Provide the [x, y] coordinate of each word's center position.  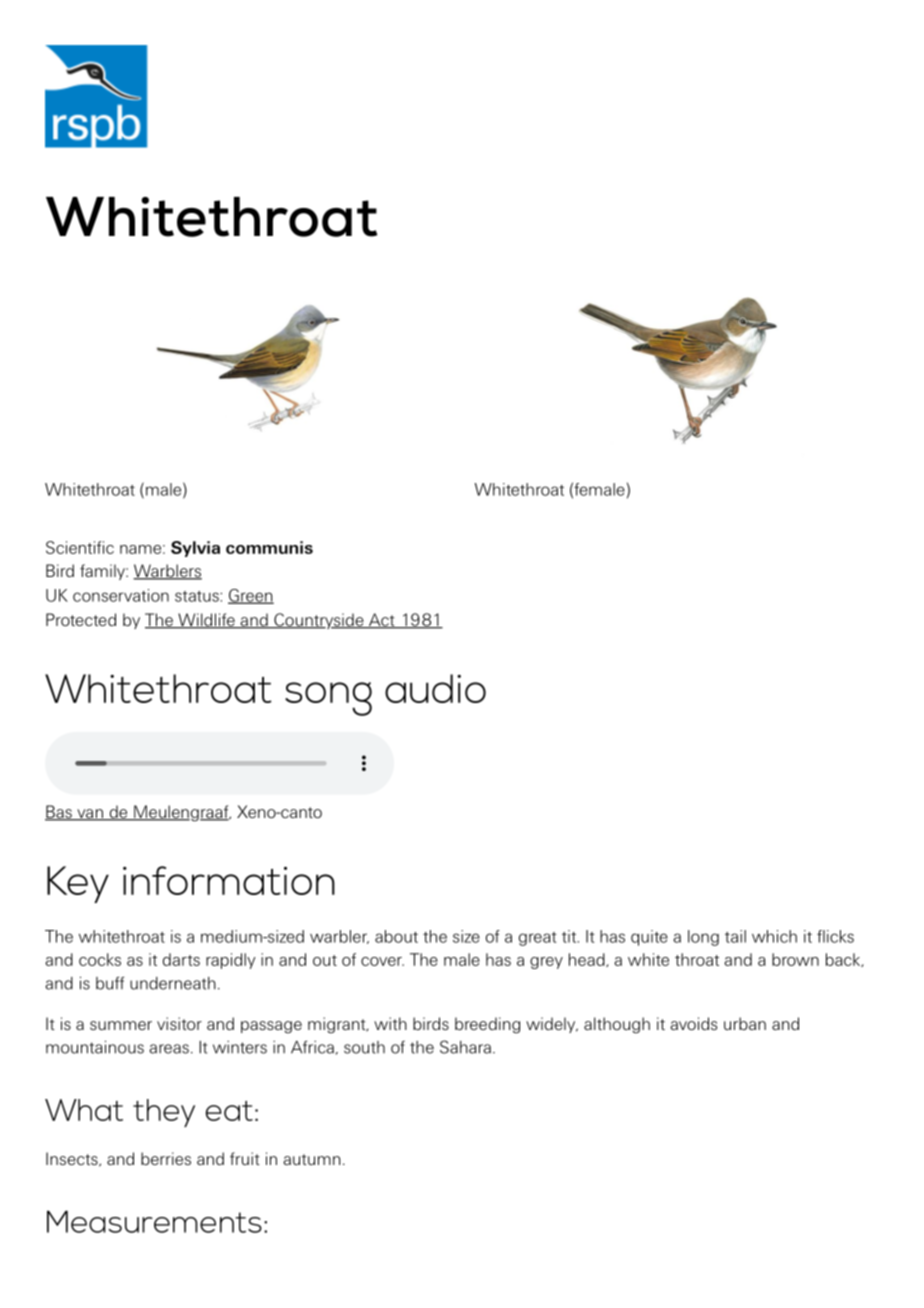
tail [735, 936]
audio [435, 688]
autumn [311, 1159]
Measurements [154, 1221]
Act [382, 621]
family [103, 572]
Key [78, 884]
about [396, 936]
